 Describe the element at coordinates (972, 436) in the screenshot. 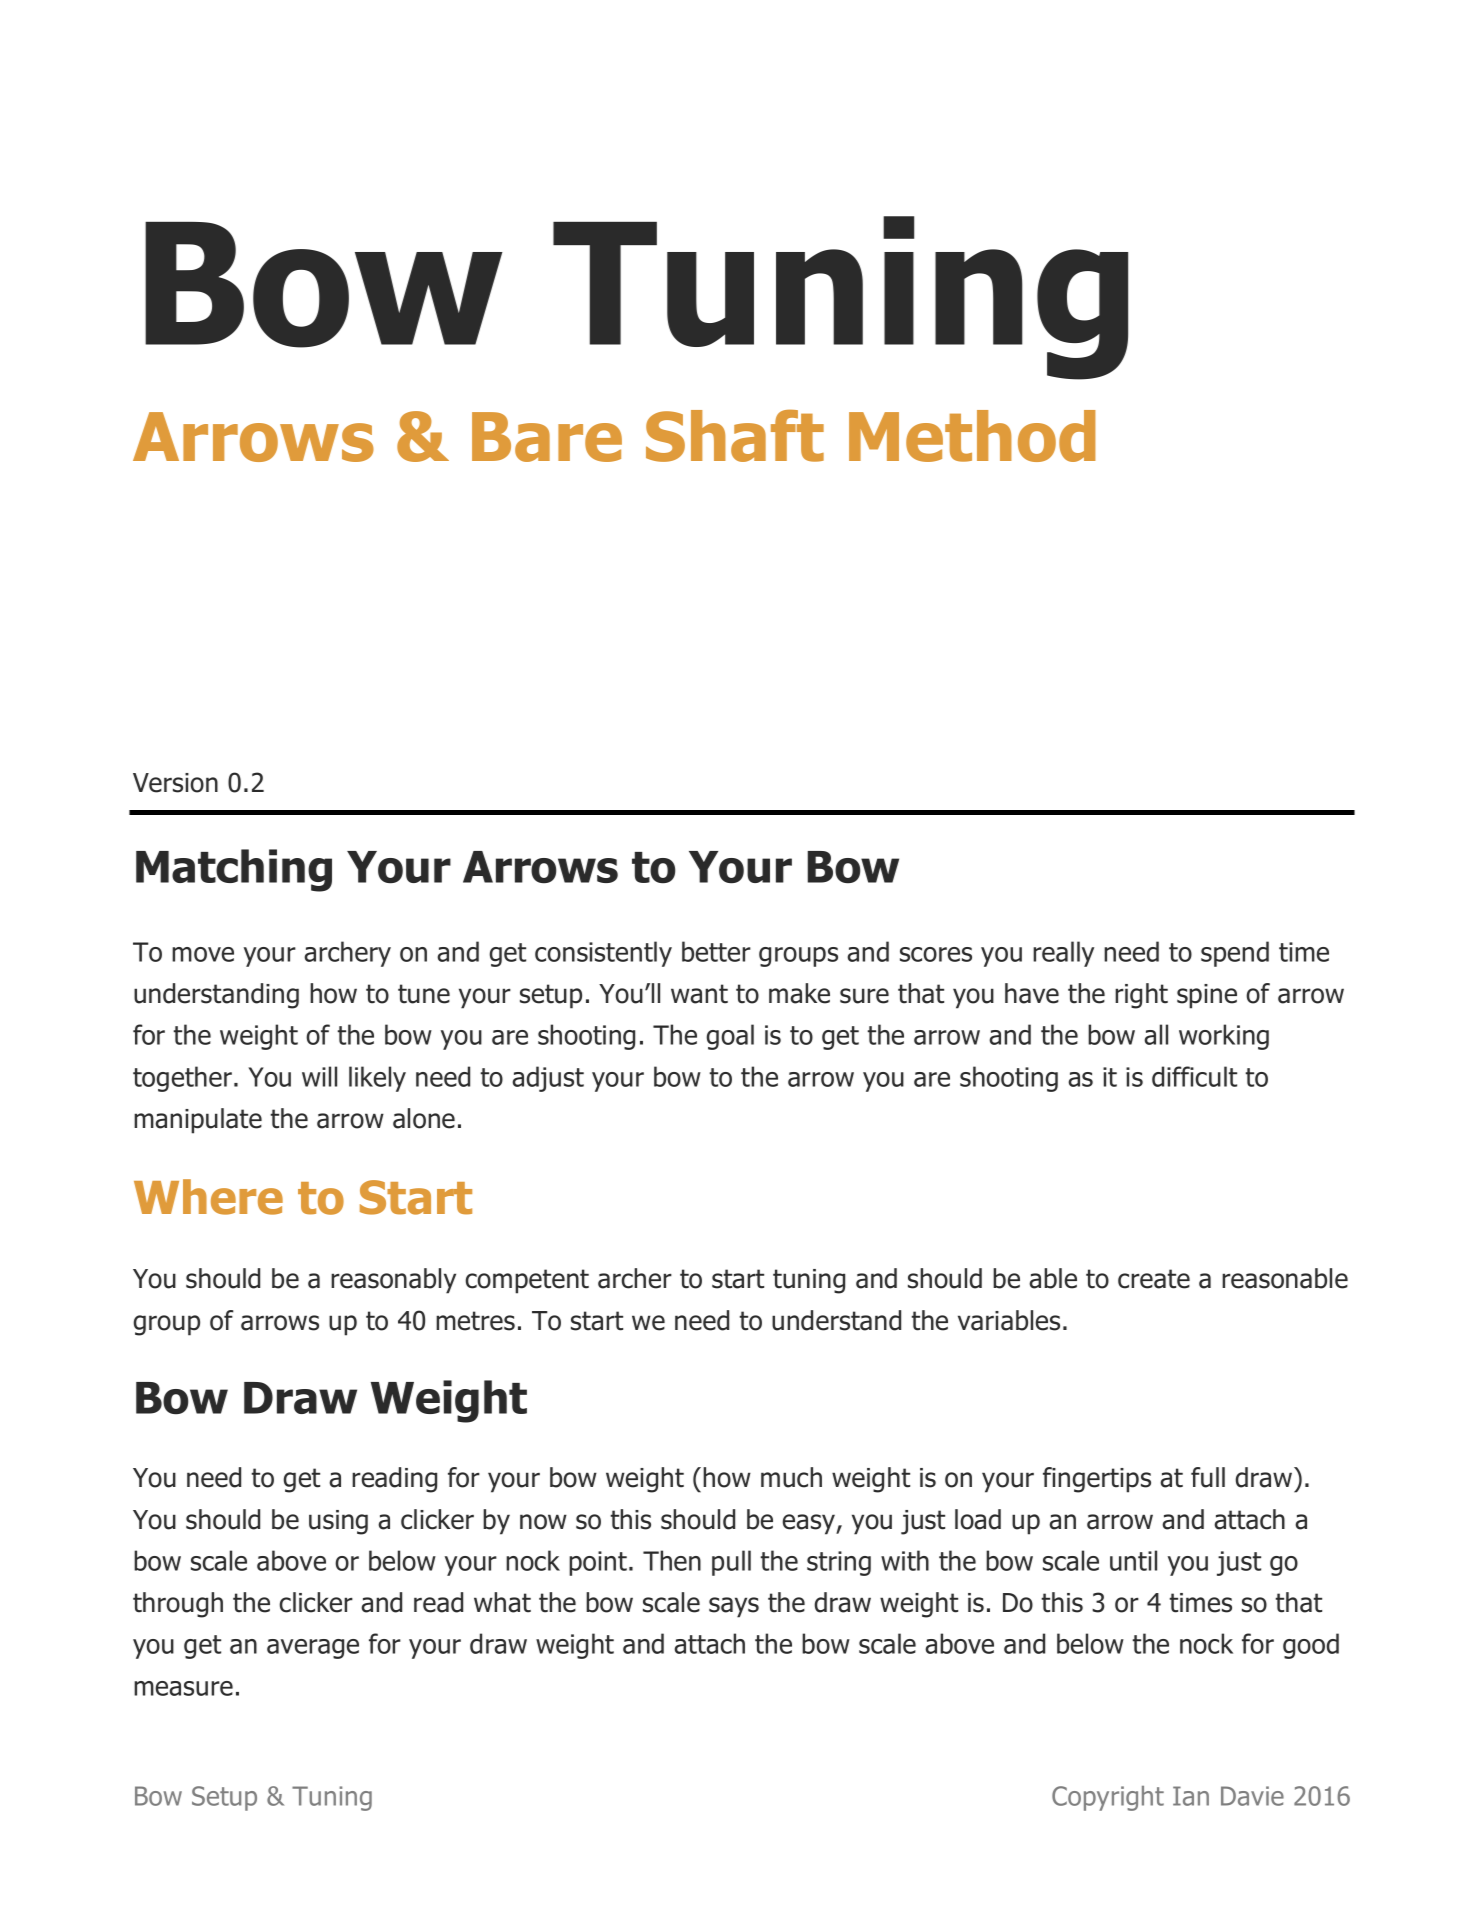

I see `Method` at that location.
